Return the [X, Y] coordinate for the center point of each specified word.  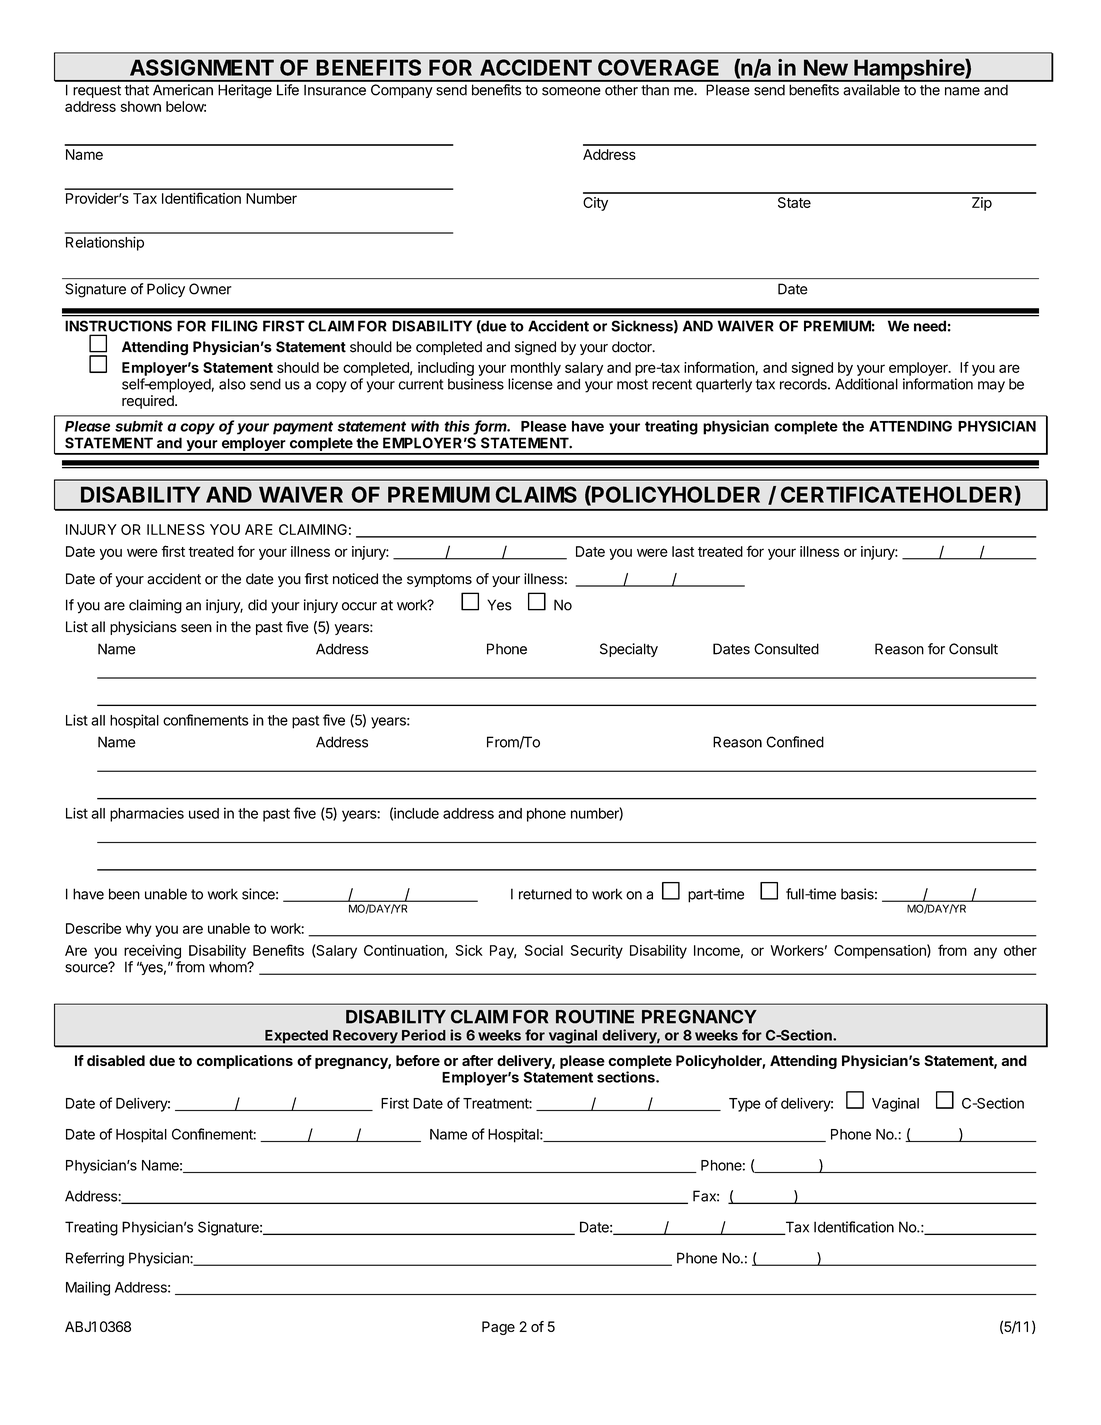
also [232, 384]
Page [498, 1328]
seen [196, 628]
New [826, 67]
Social [544, 950]
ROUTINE [595, 1017]
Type [745, 1105]
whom [228, 967]
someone [571, 91]
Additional [866, 384]
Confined [795, 742]
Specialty [629, 650]
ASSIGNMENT [202, 67]
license [530, 384]
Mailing [88, 1288]
